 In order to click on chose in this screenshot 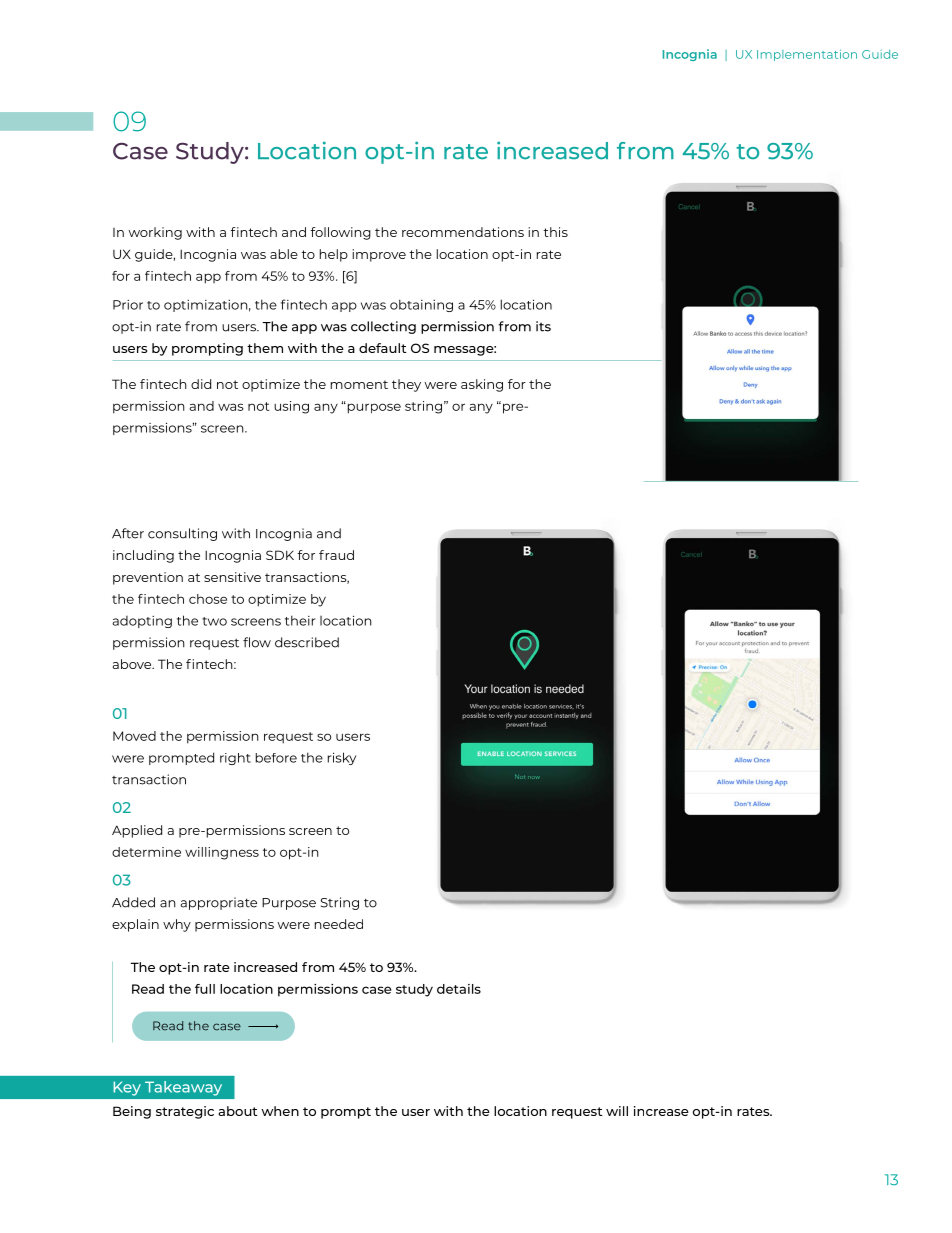, I will do `click(208, 599)`.
